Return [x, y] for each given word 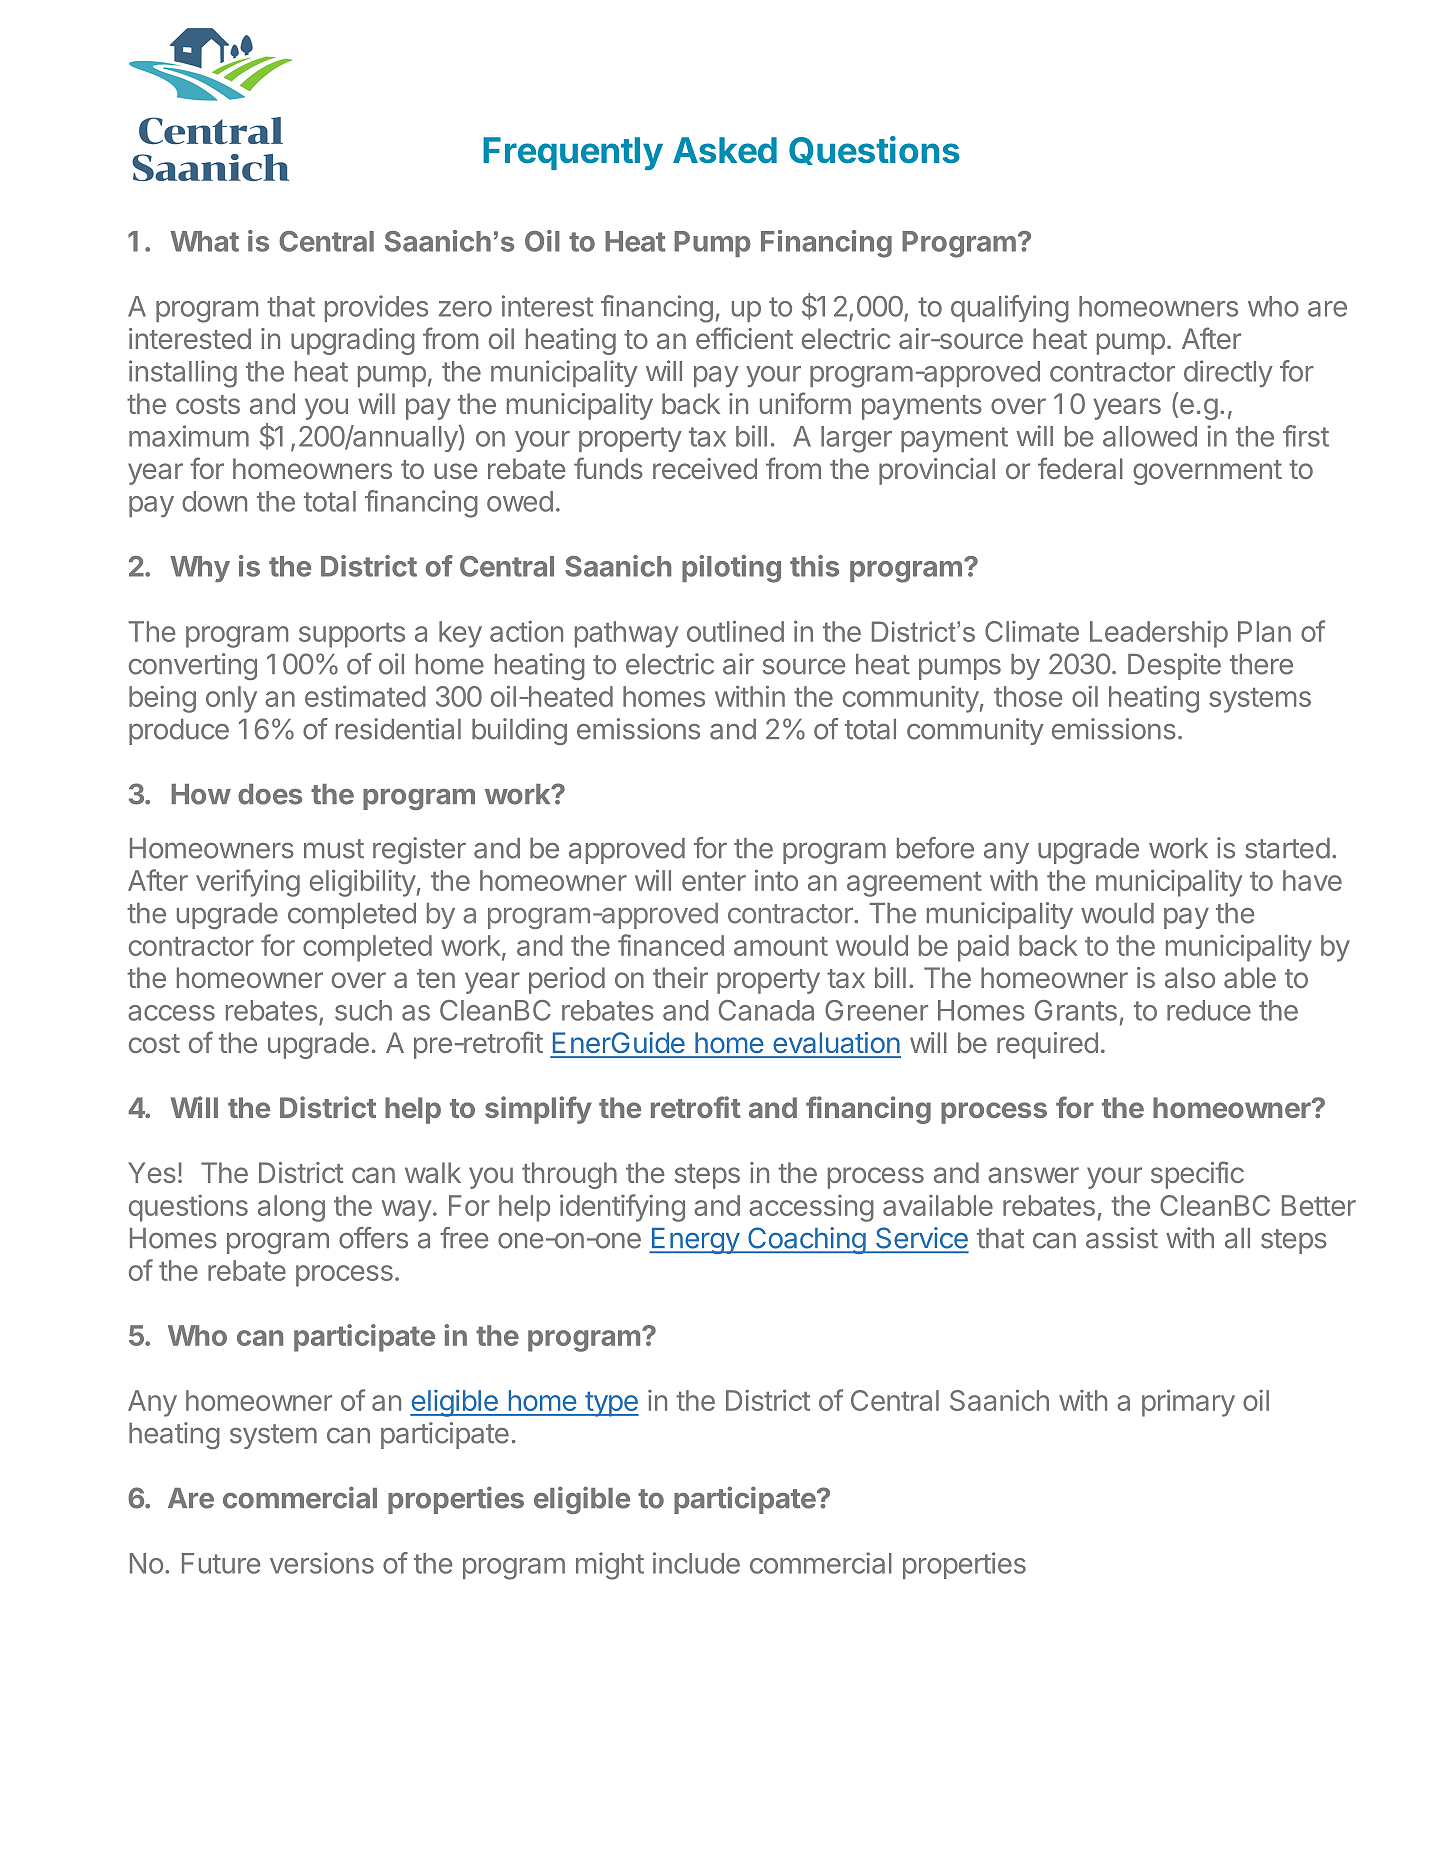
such [363, 1010]
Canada [766, 1010]
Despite [1174, 666]
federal [1080, 468]
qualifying [1010, 309]
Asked [725, 150]
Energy [695, 1241]
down [214, 501]
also [1190, 977]
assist [1122, 1238]
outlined [735, 631]
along [291, 1208]
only [231, 699]
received [705, 468]
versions [322, 1563]
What [204, 241]
